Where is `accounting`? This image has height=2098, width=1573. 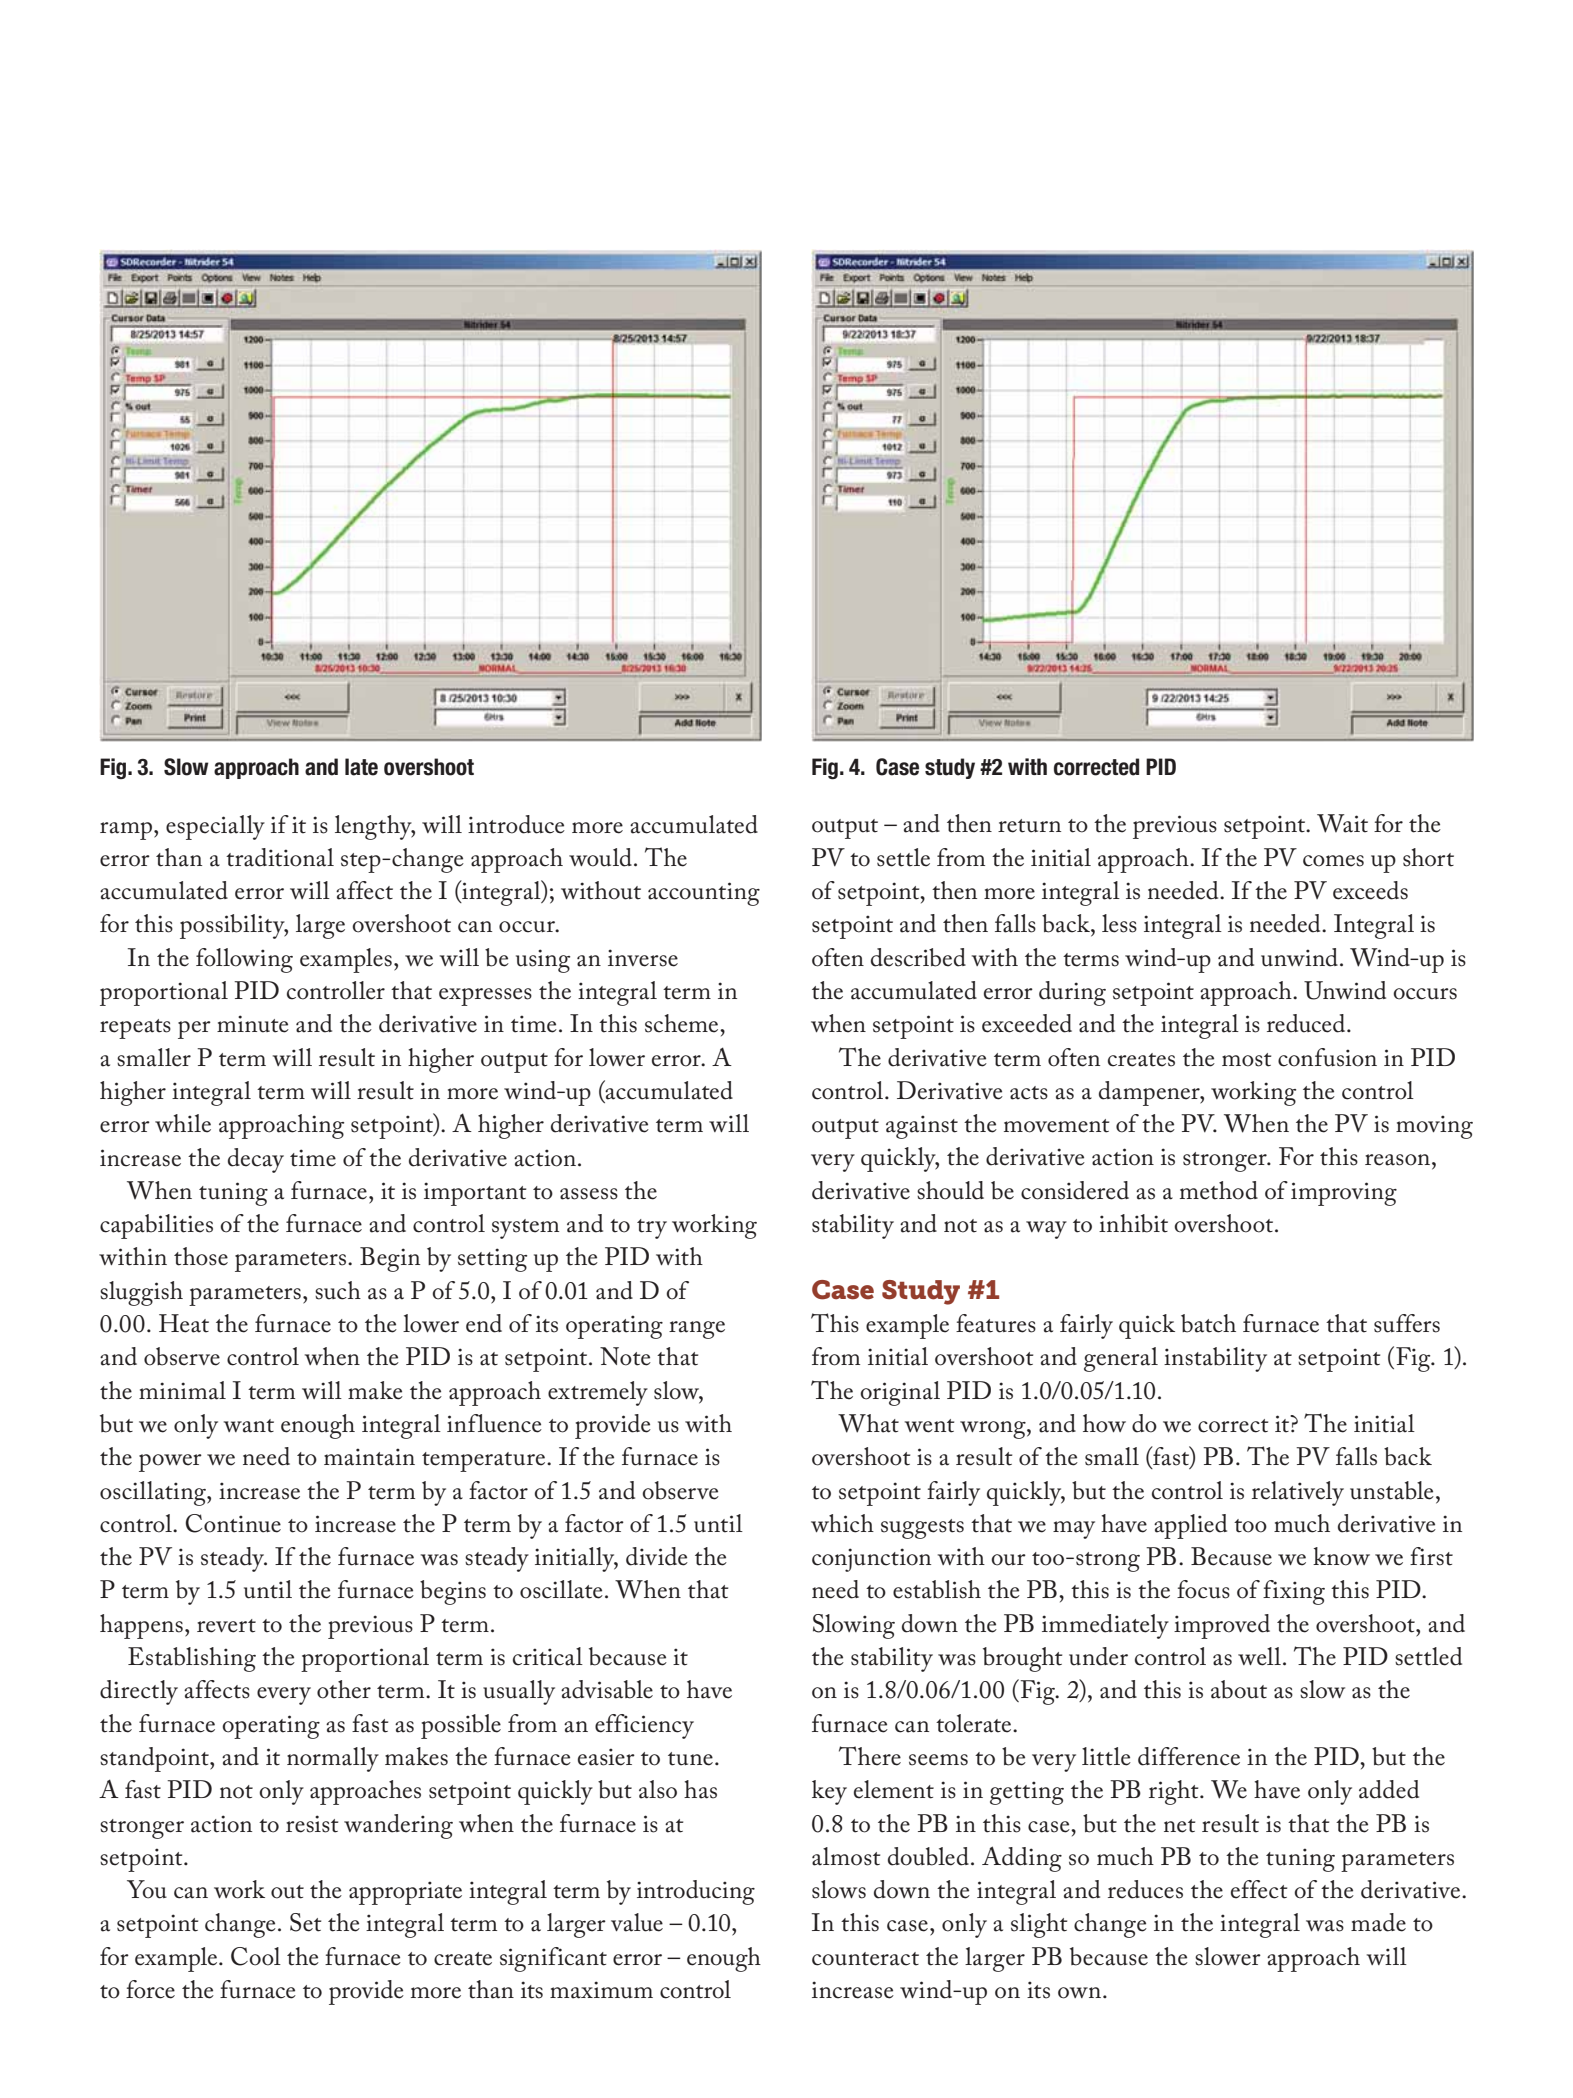
accounting is located at coordinates (704, 894).
